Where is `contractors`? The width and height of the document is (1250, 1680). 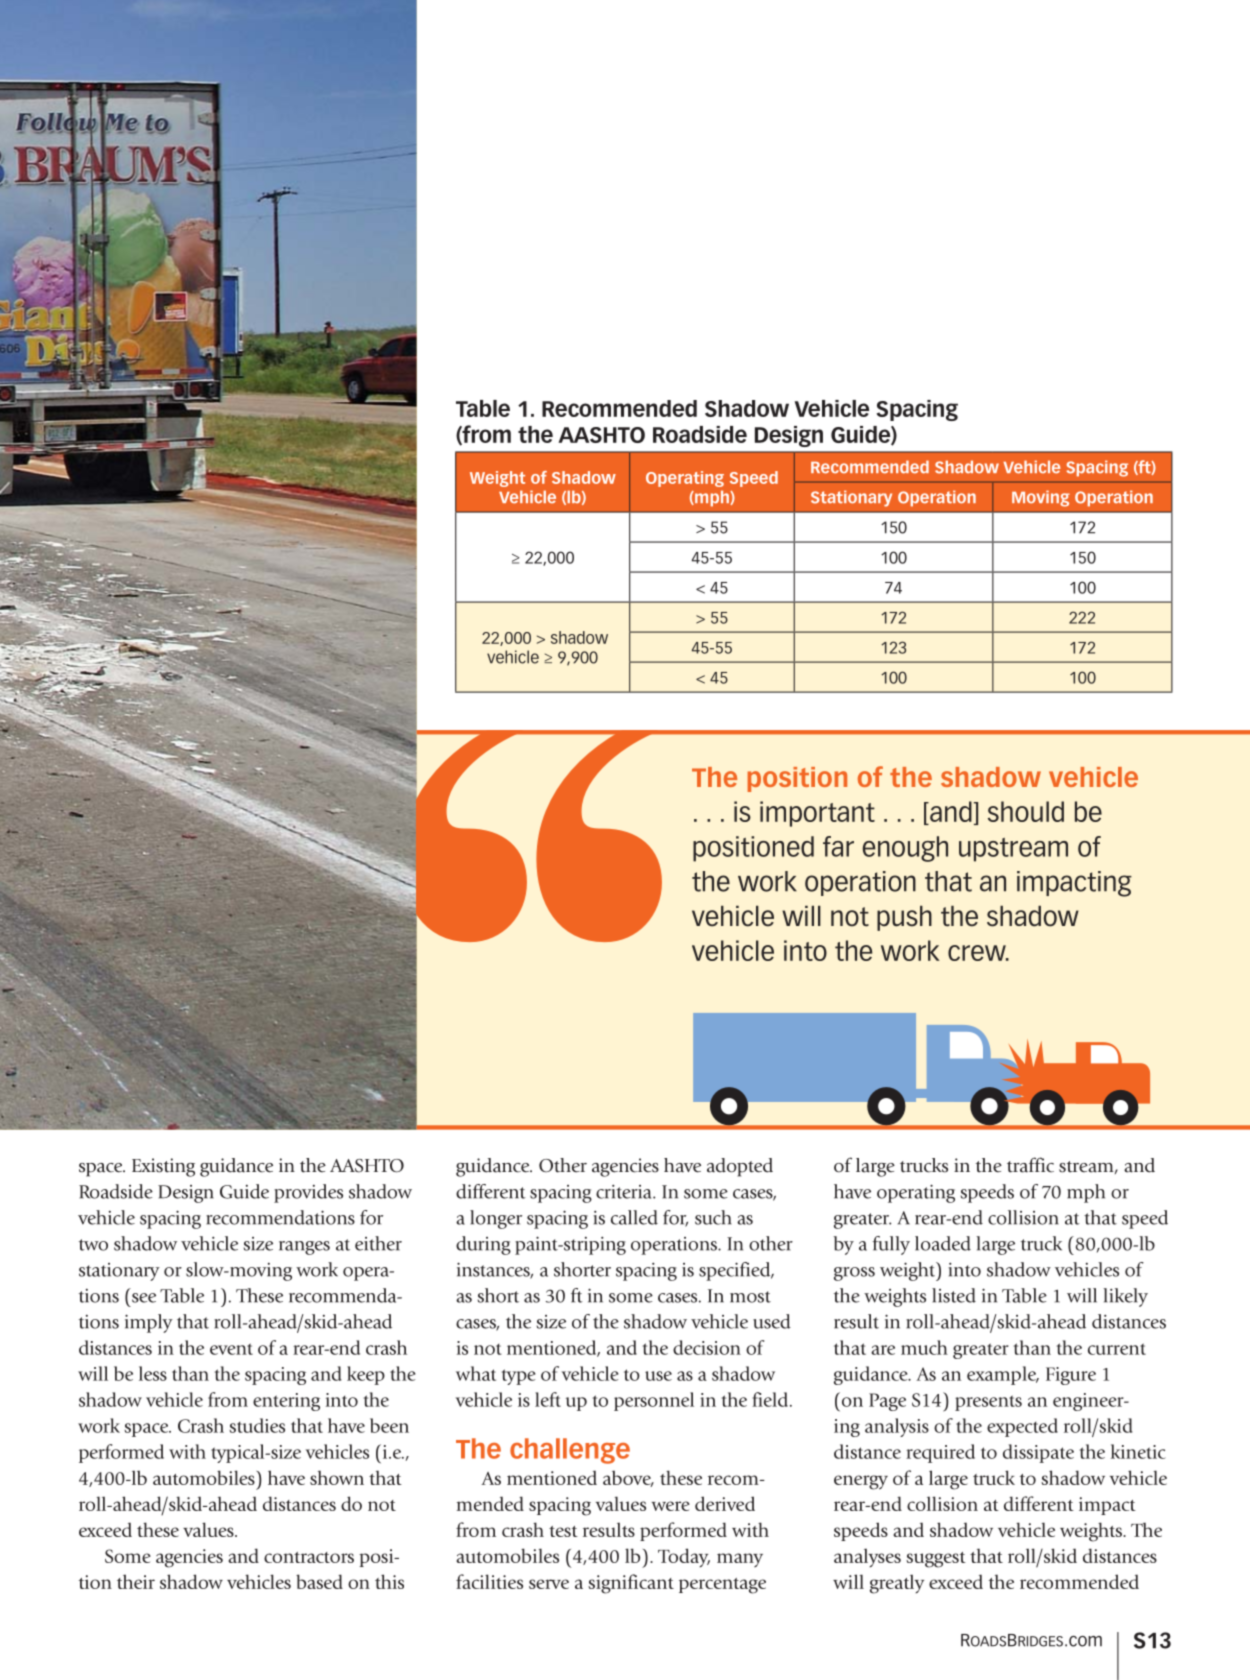 contractors is located at coordinates (309, 1557).
